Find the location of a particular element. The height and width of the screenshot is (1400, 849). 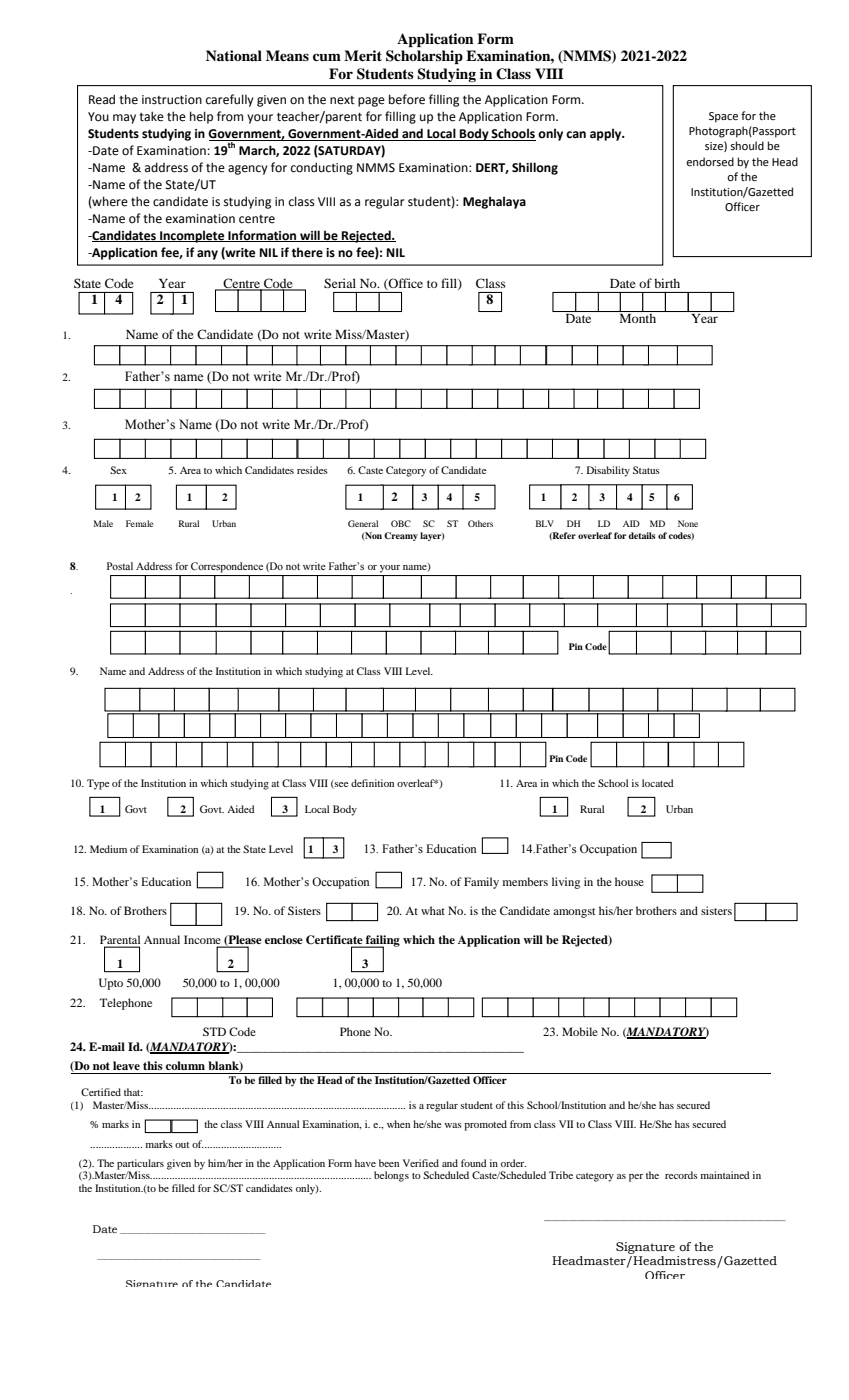

Serial is located at coordinates (340, 283).
